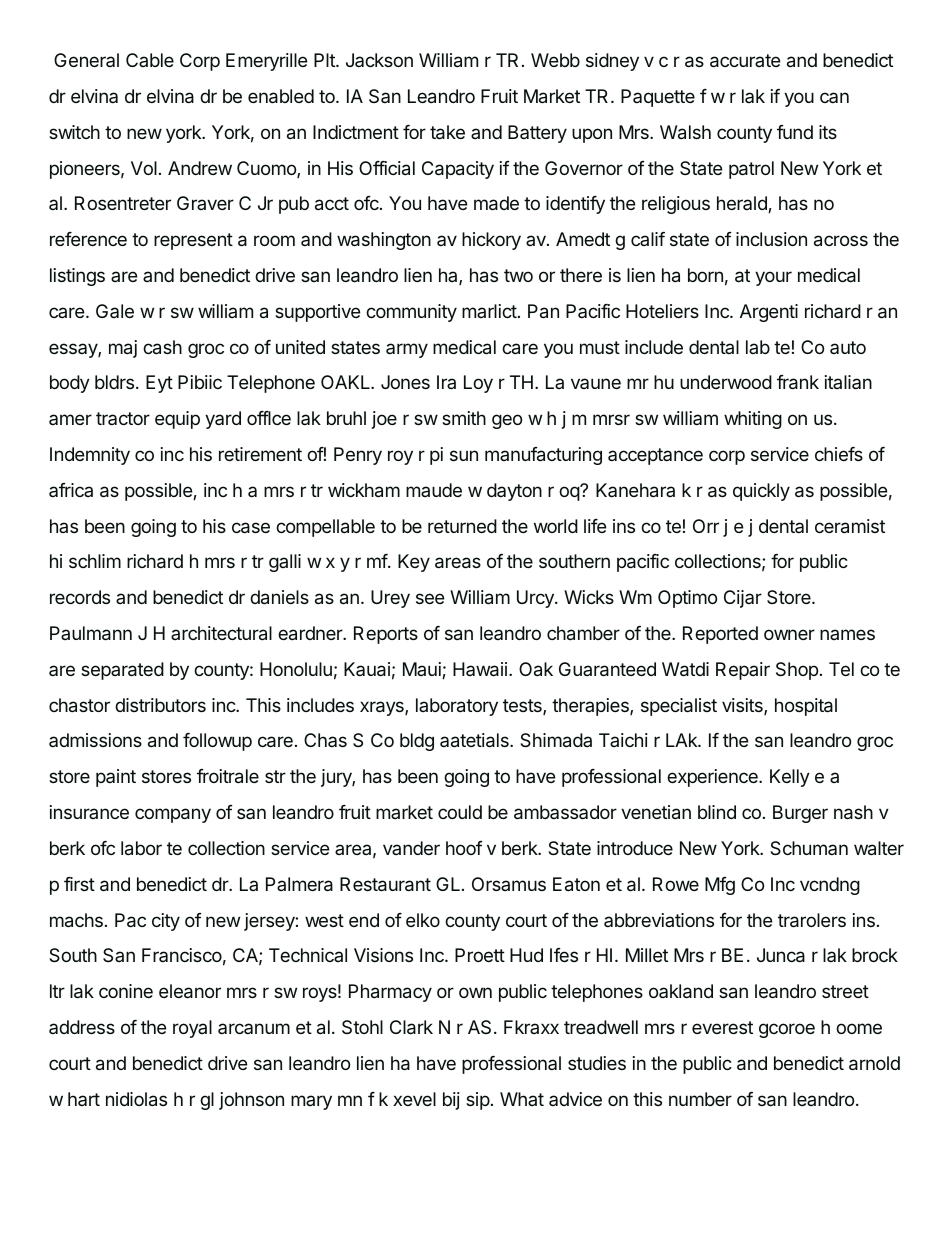  What do you see at coordinates (464, 848) in the document?
I see `hoof` at bounding box center [464, 848].
